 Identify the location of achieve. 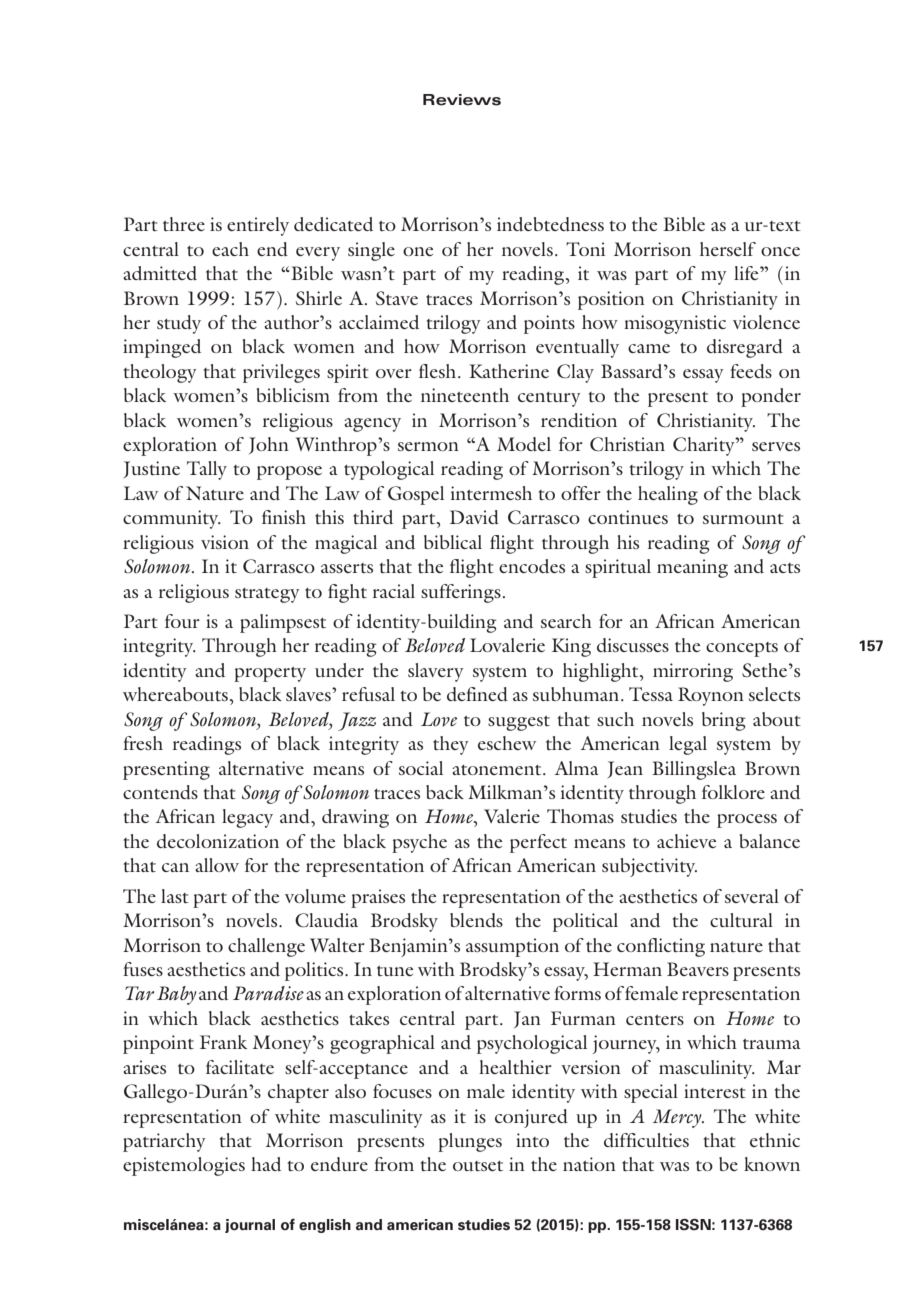
(686, 841).
